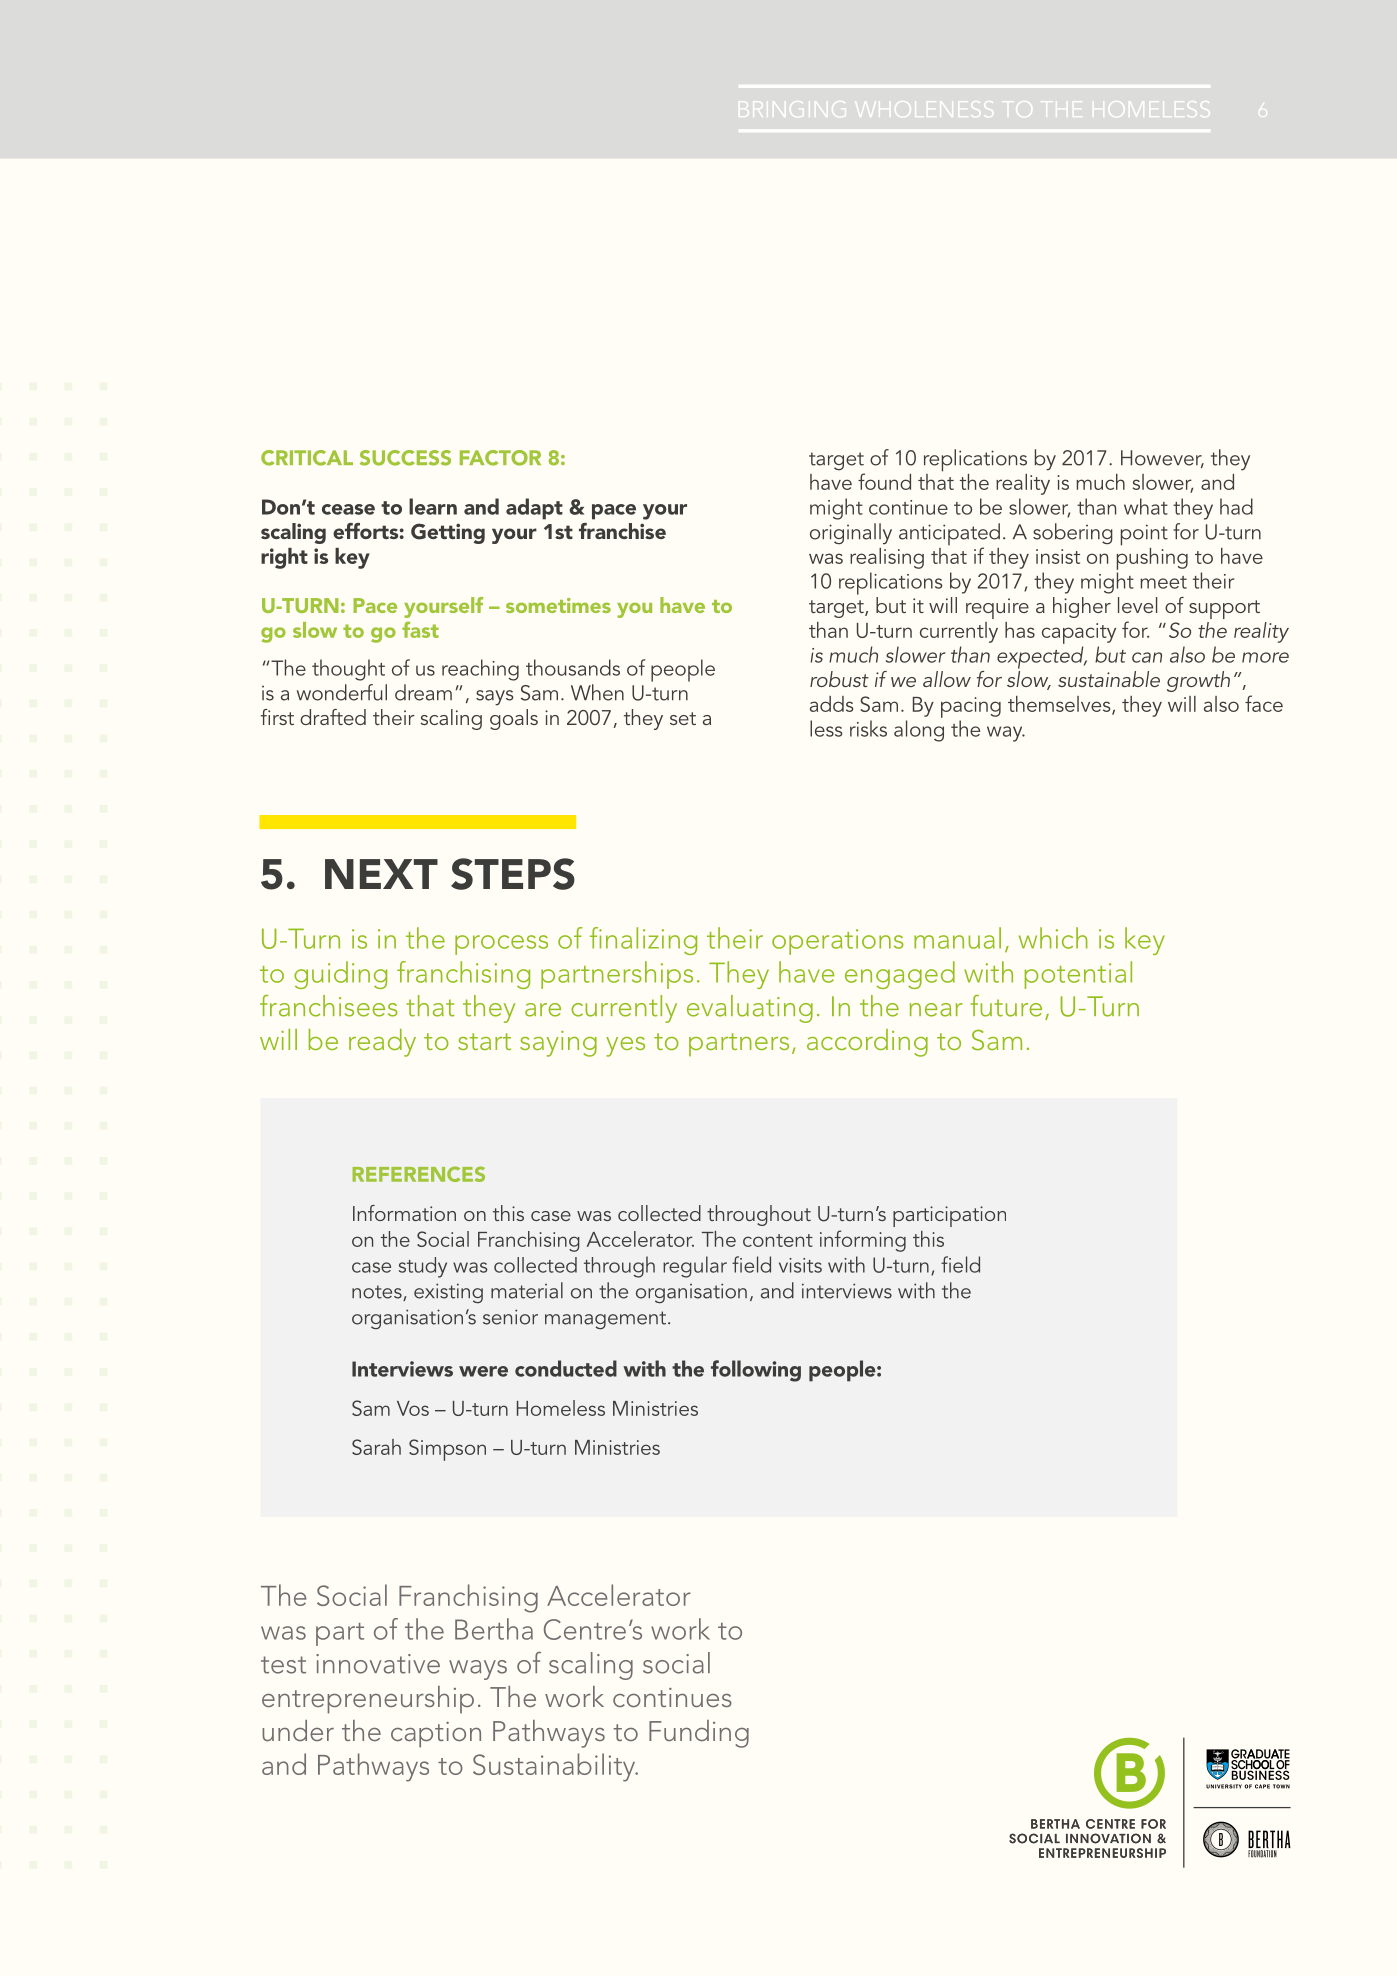  I want to click on caption, so click(436, 1735).
